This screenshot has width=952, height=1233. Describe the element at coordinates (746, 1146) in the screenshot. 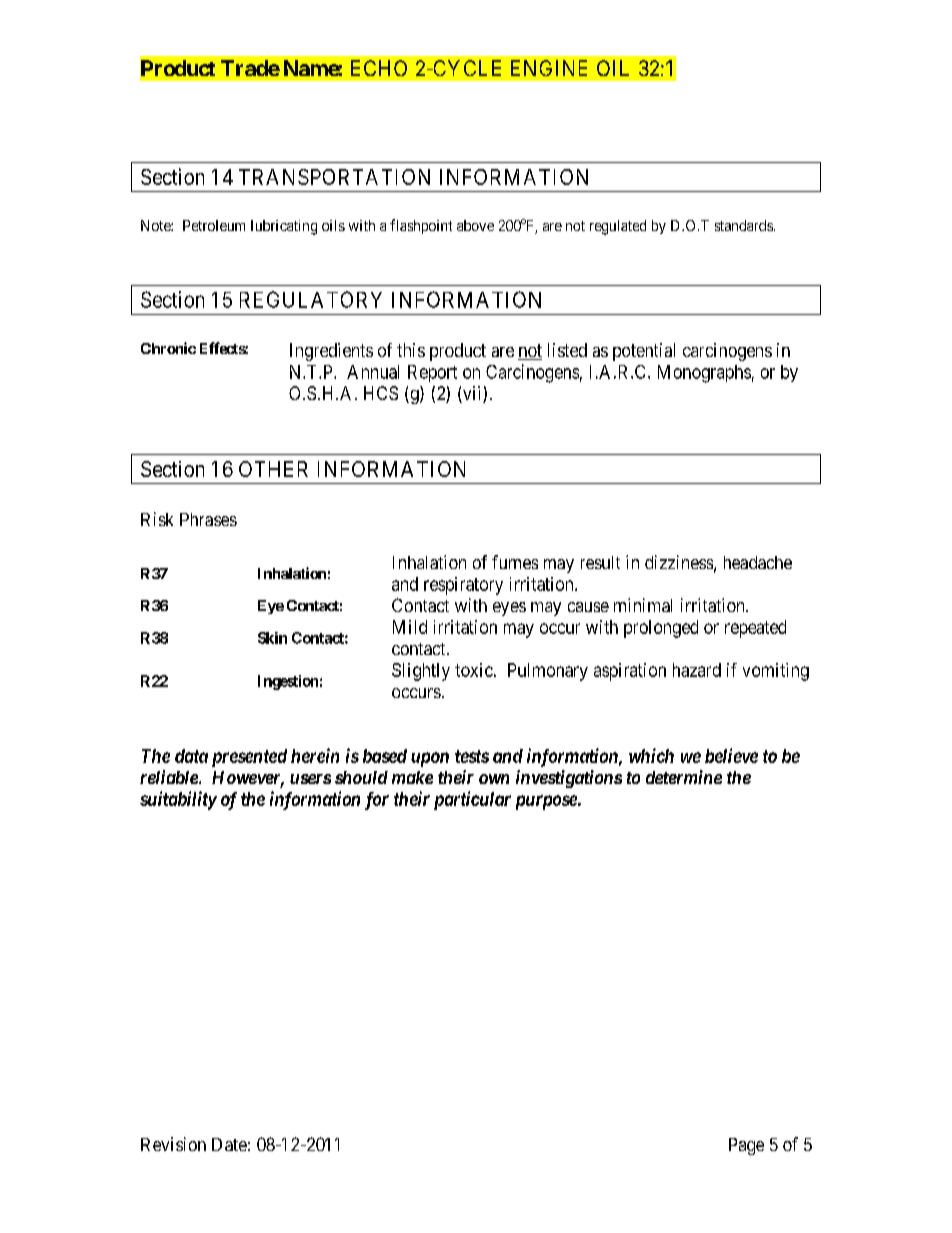

I see `Page` at that location.
